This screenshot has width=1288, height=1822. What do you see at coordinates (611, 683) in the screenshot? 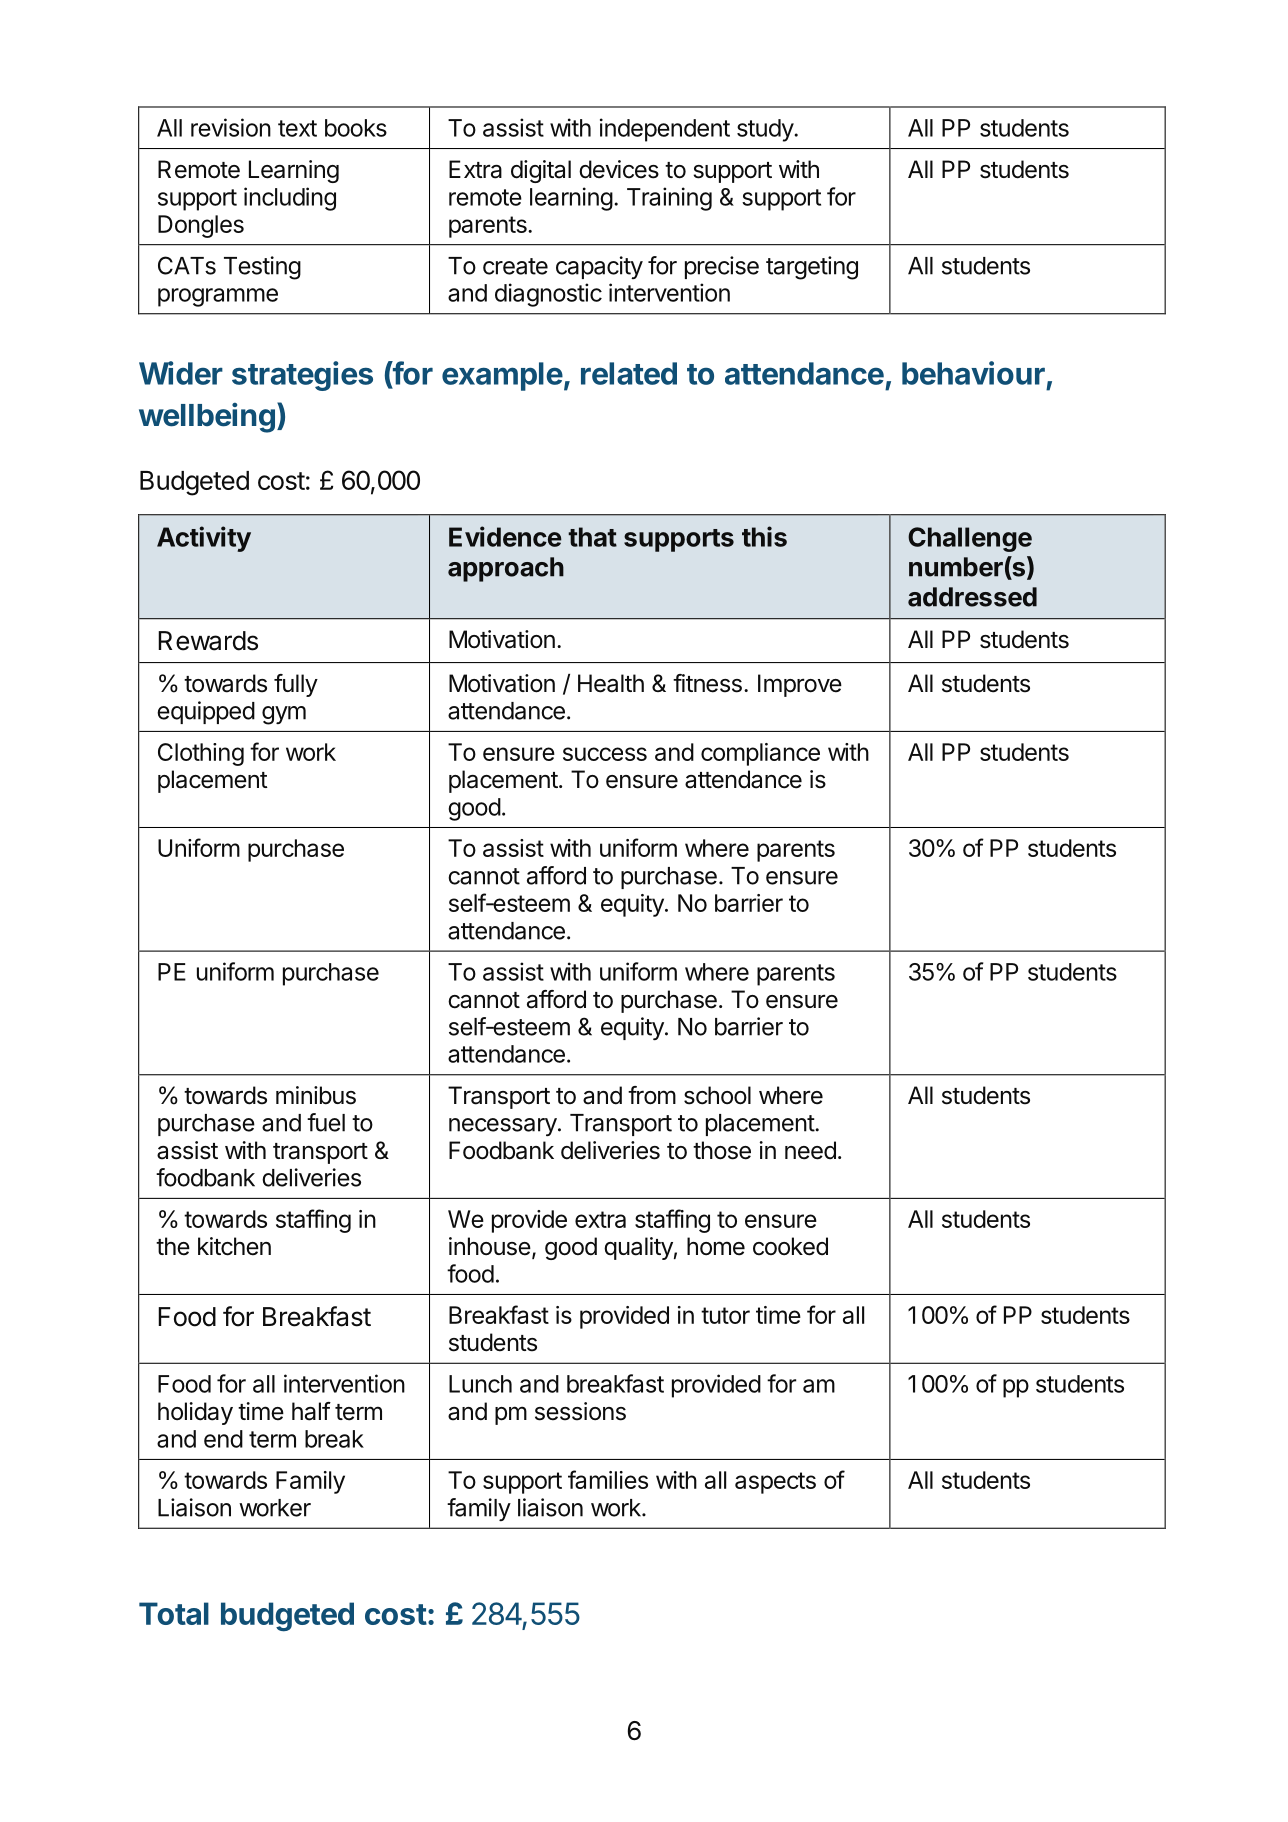
I see `Health` at bounding box center [611, 683].
